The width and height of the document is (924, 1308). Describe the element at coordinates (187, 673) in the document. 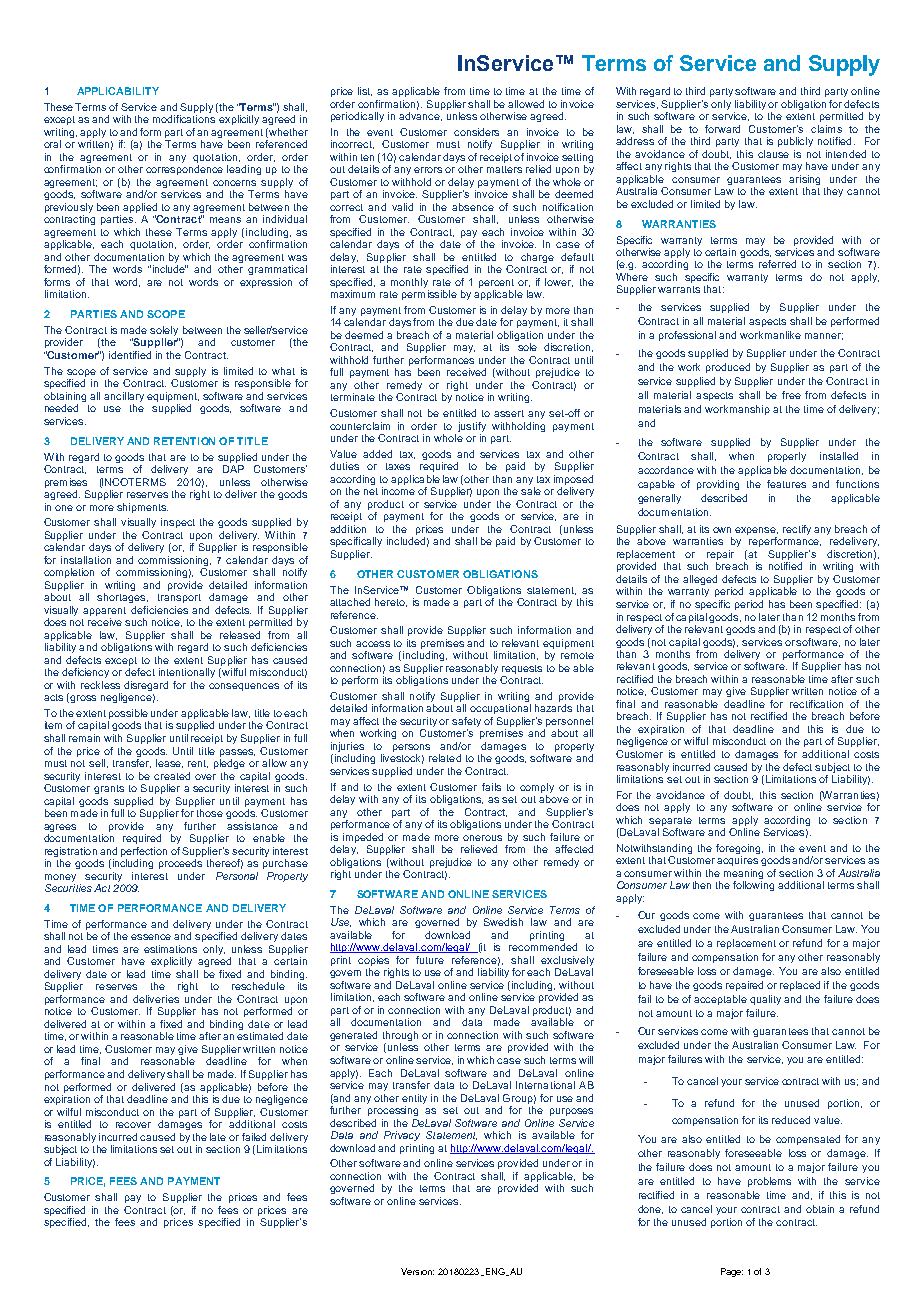

I see `intentionally` at that location.
